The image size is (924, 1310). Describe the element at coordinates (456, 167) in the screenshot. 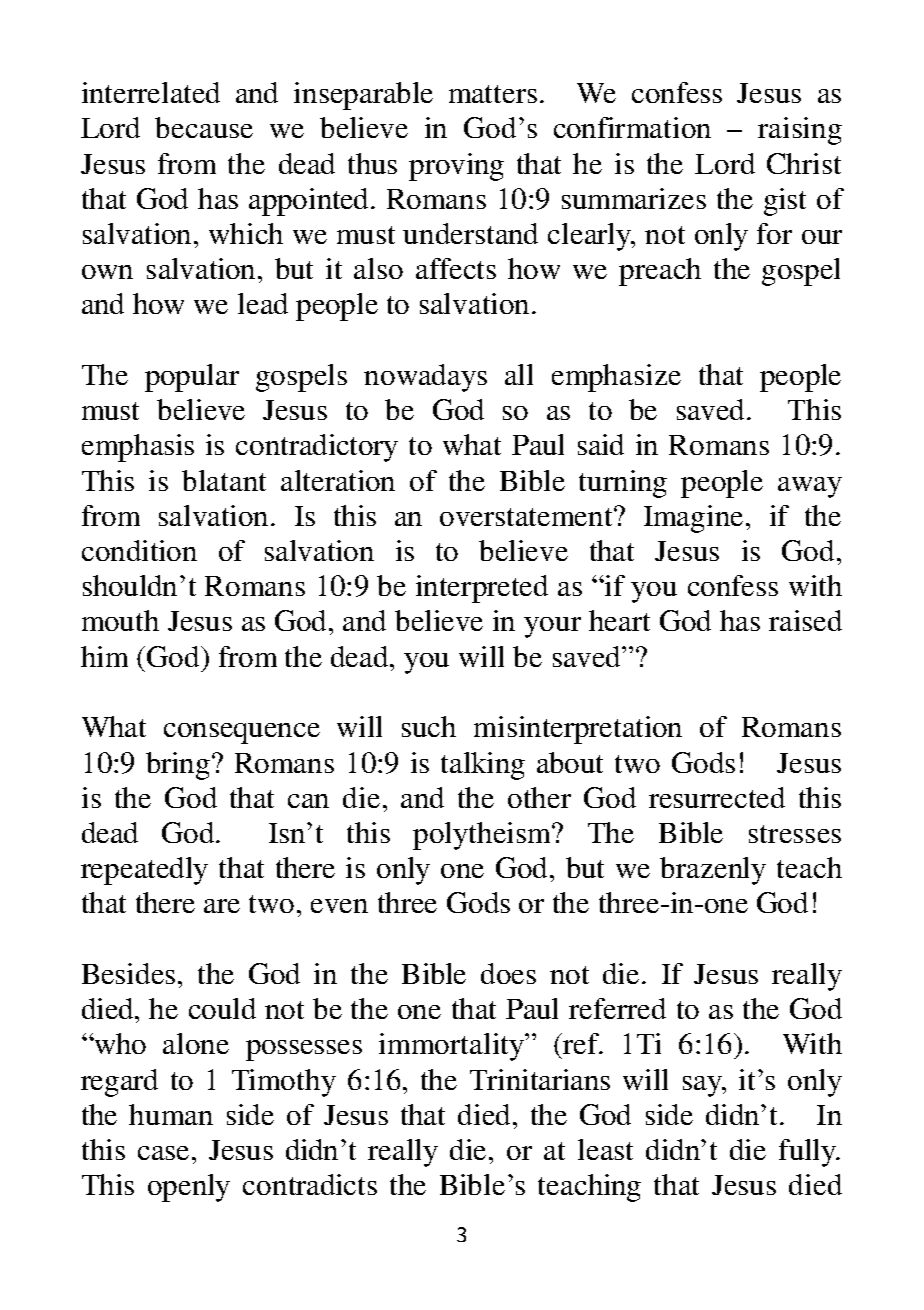

I see `proving` at that location.
